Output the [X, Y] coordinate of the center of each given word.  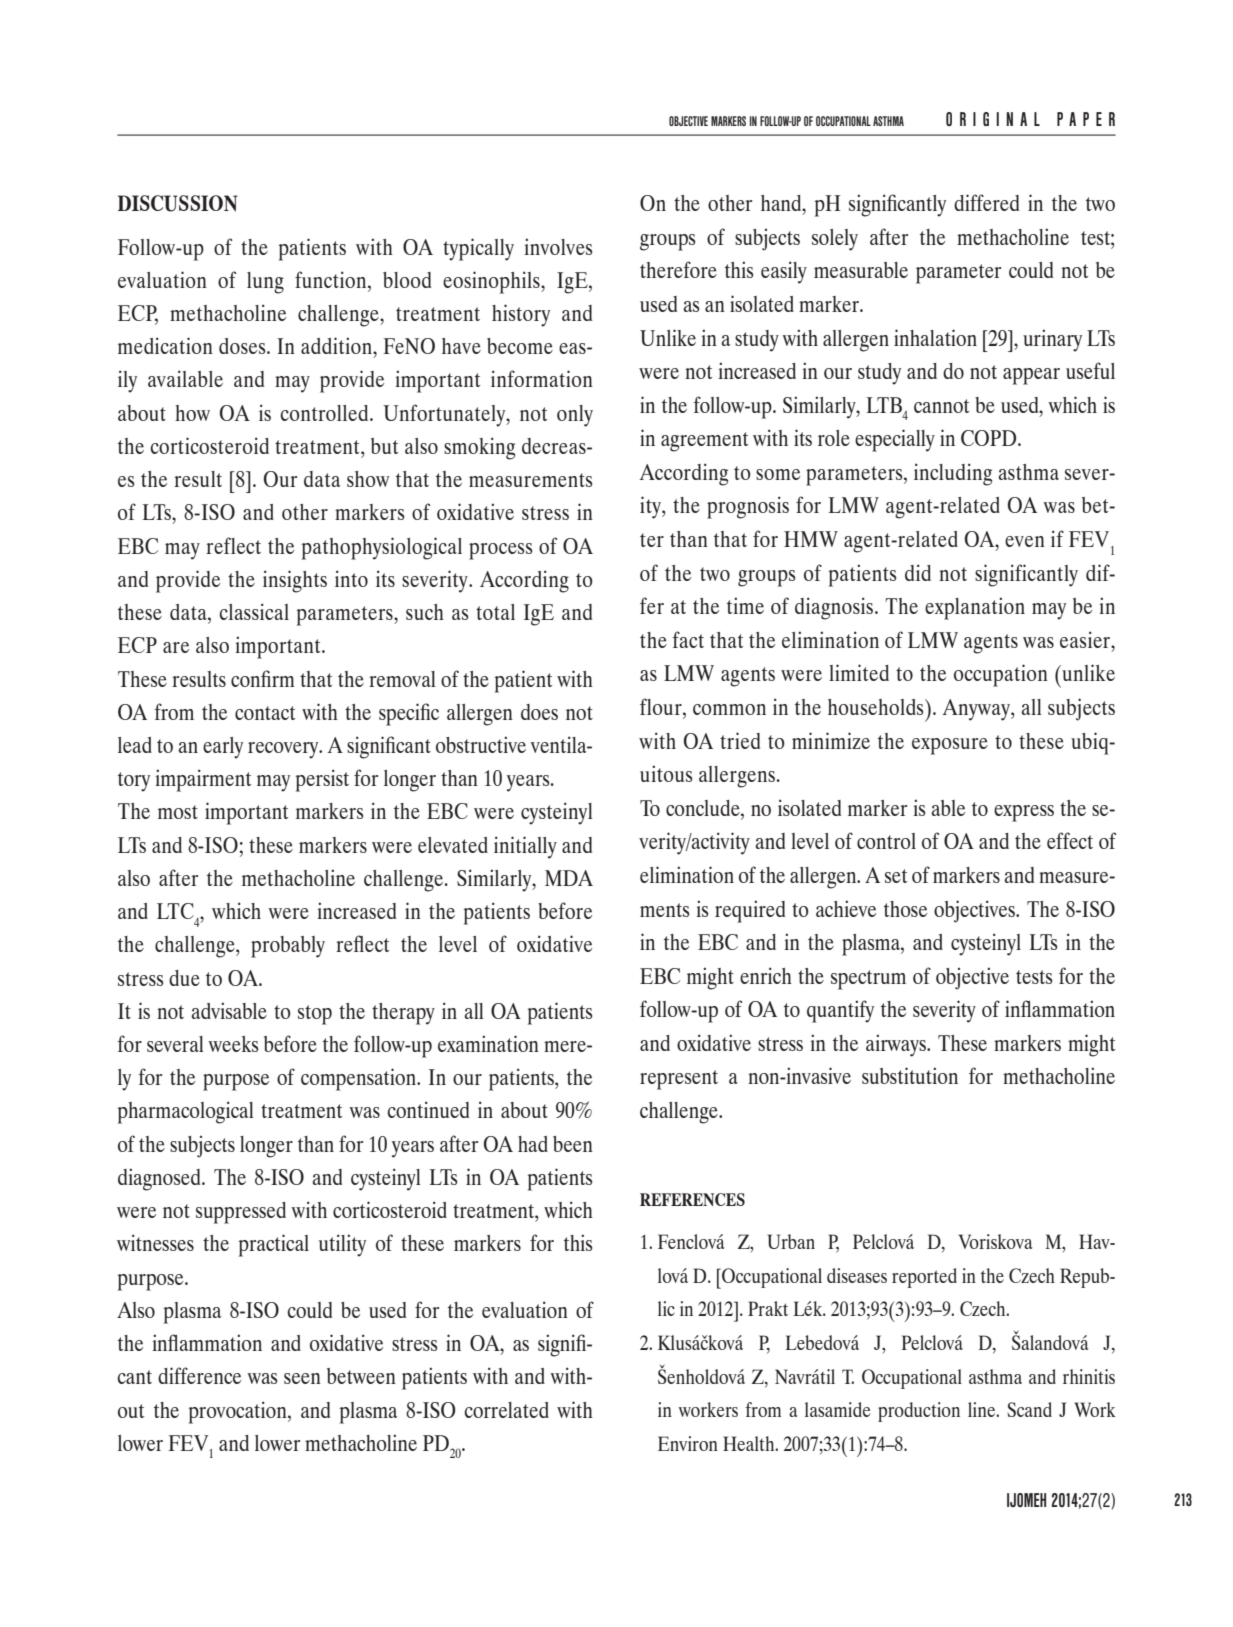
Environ [688, 1443]
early [223, 748]
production [919, 1412]
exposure [950, 746]
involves [558, 246]
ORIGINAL [993, 119]
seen [302, 1378]
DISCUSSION [178, 203]
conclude [704, 808]
